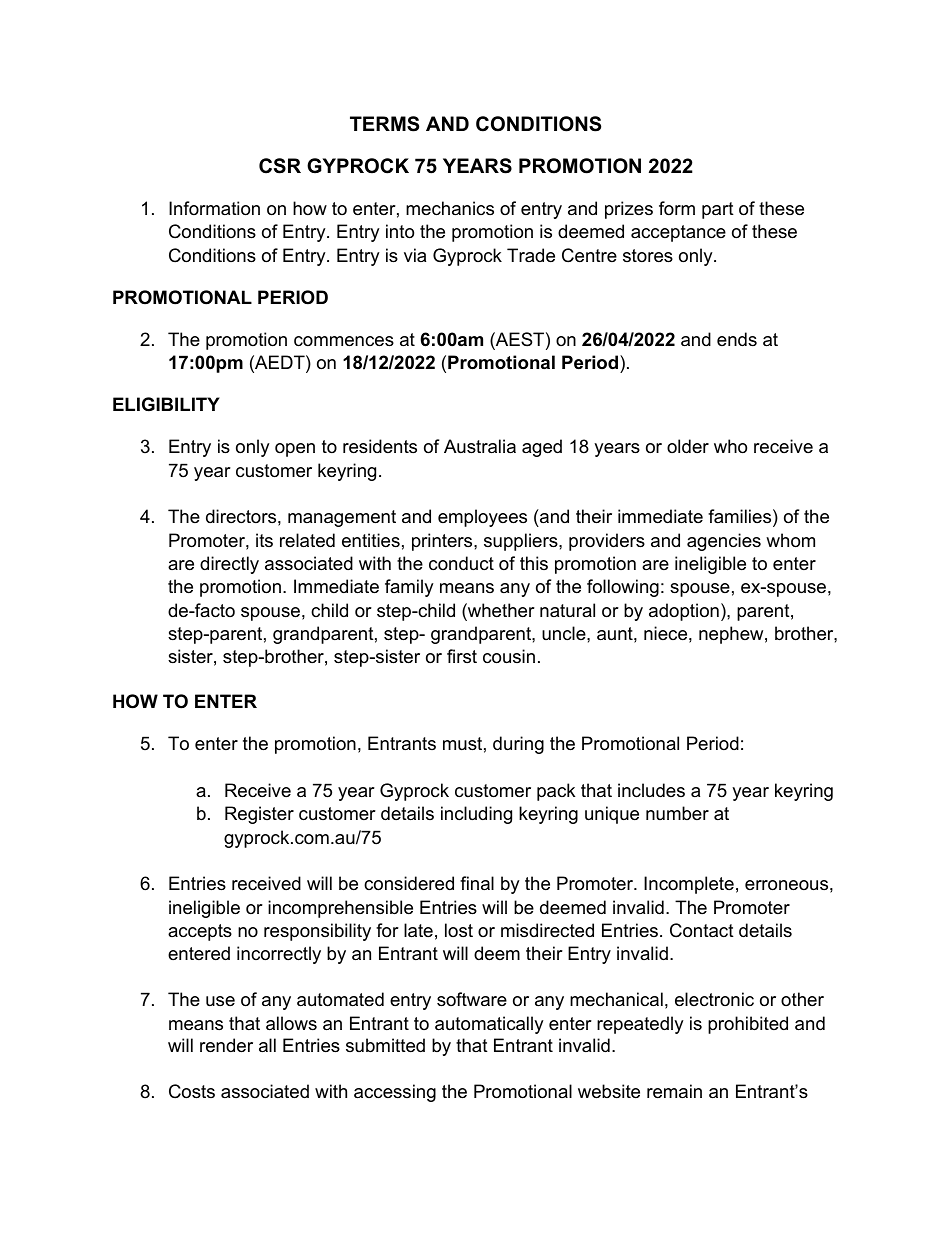 The image size is (952, 1233). What do you see at coordinates (718, 210) in the screenshot?
I see `part` at bounding box center [718, 210].
